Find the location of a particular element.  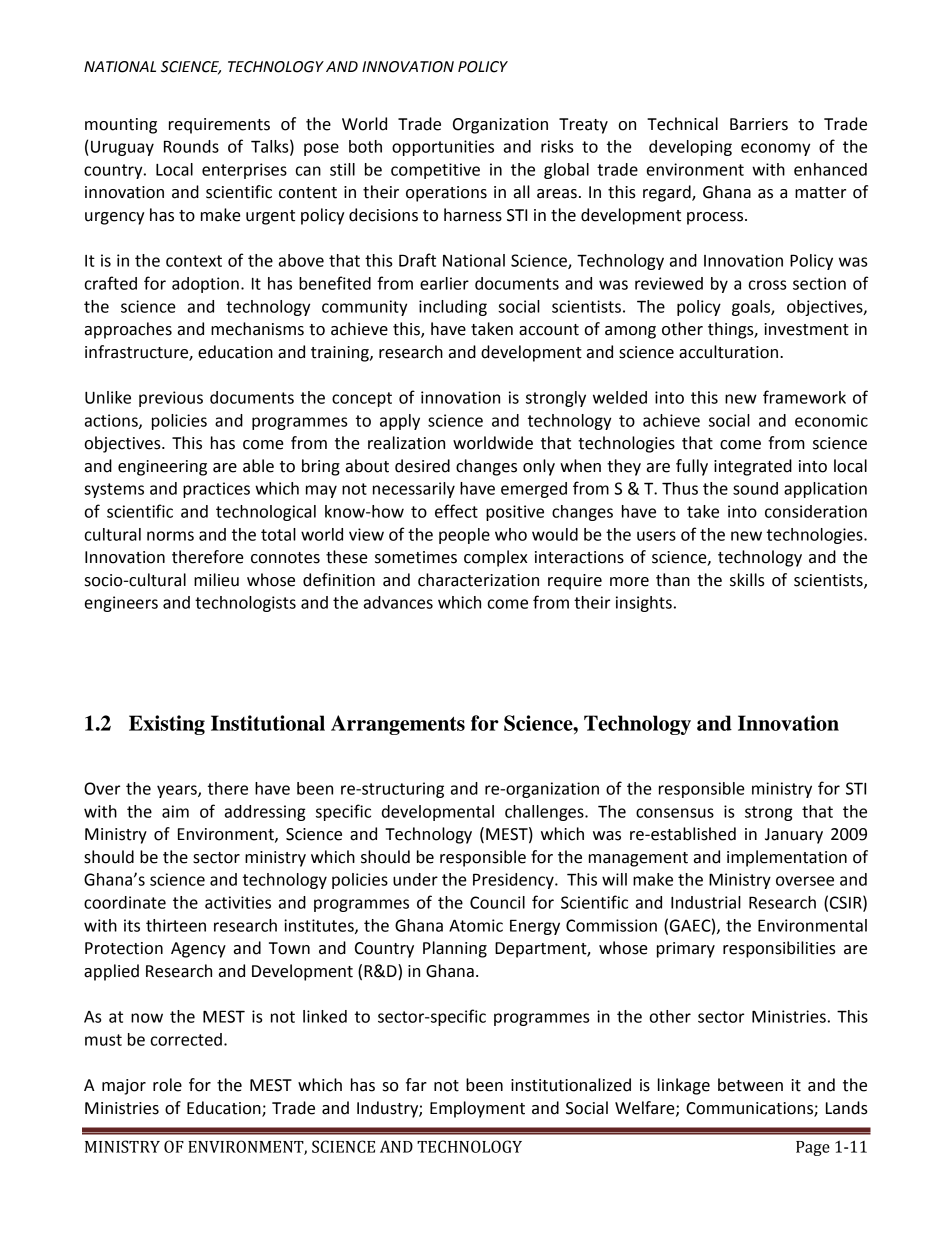

Employment is located at coordinates (477, 1109).
